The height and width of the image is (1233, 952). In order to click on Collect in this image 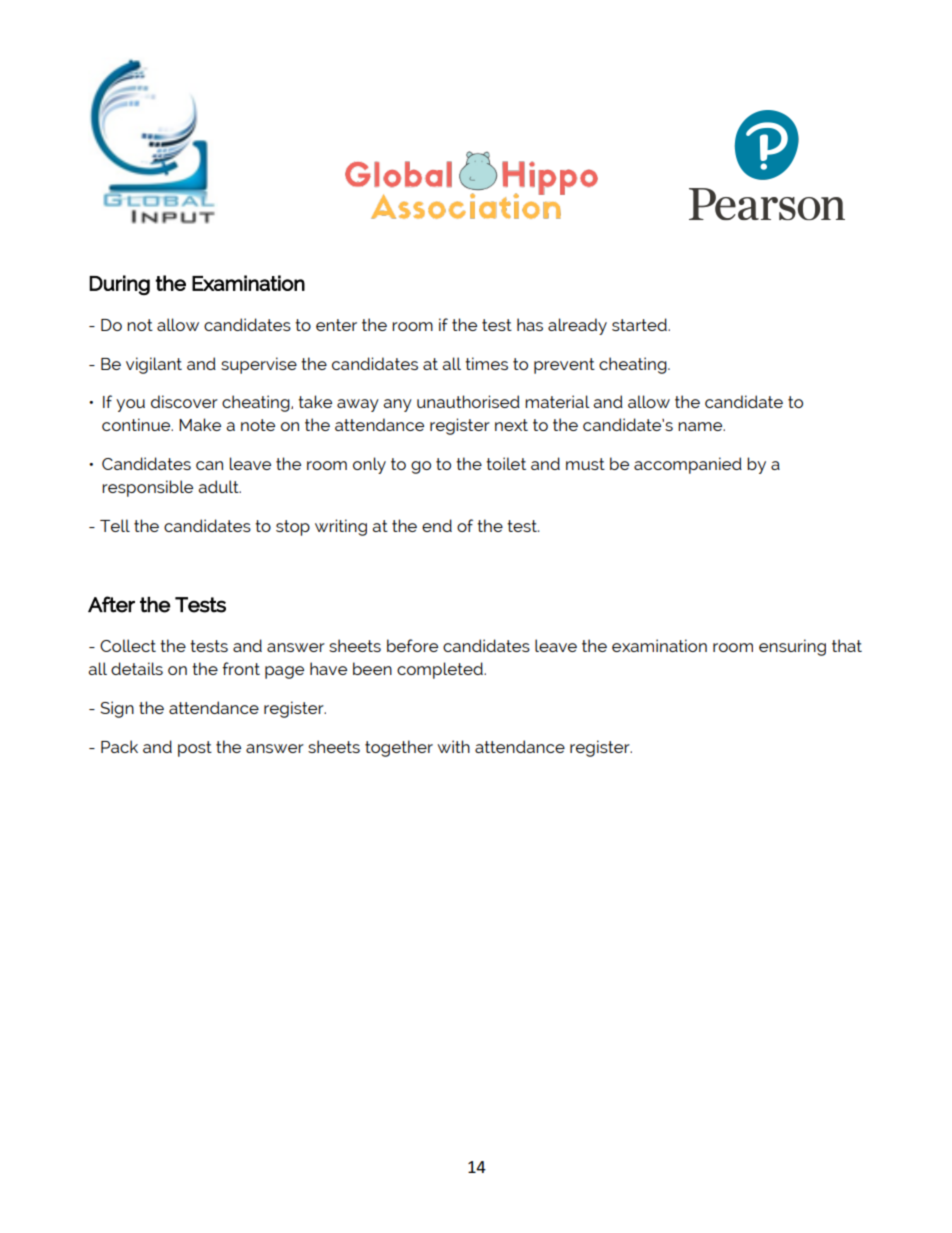, I will do `click(128, 645)`.
